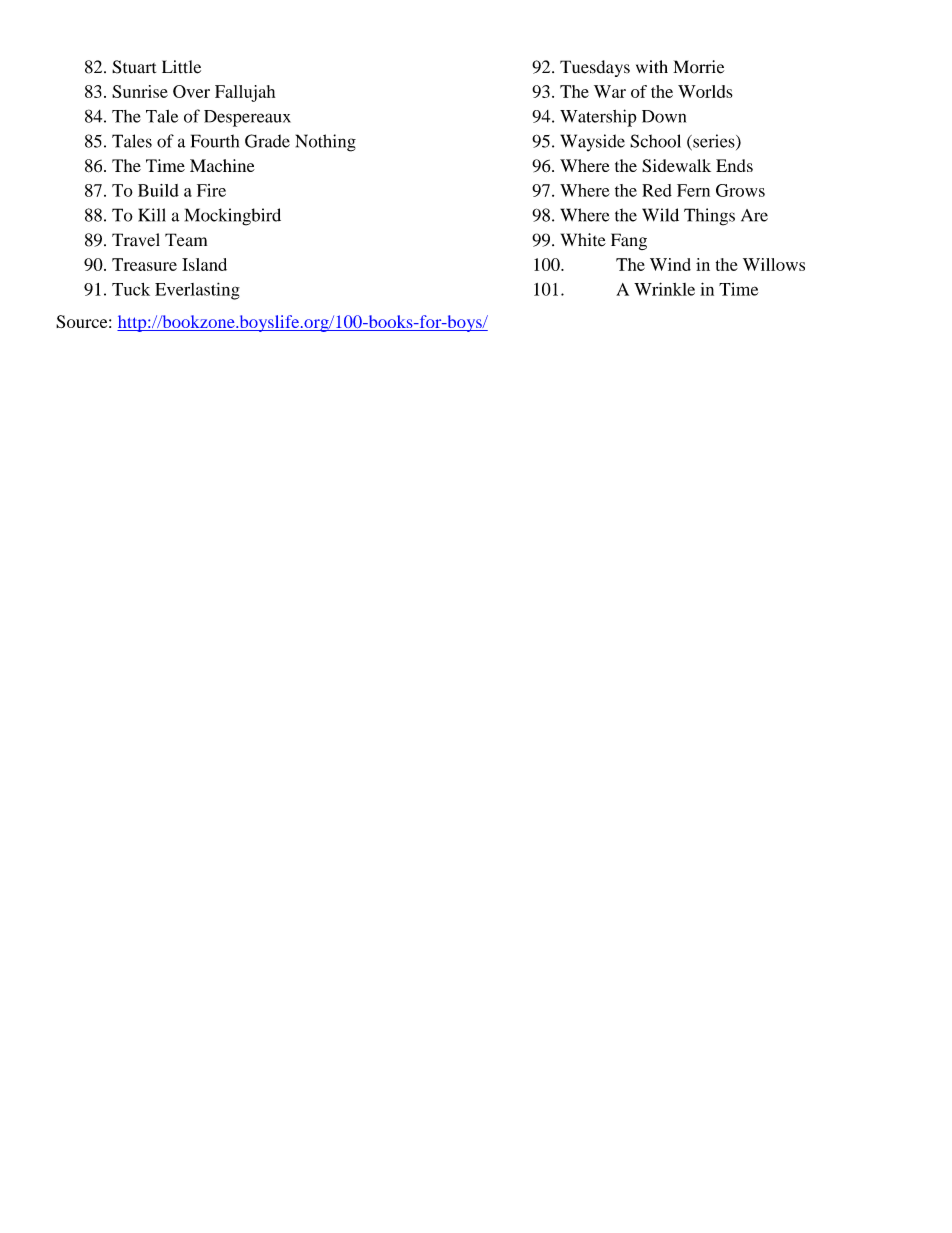 The height and width of the image is (1233, 952). I want to click on Everlasting, so click(197, 291).
